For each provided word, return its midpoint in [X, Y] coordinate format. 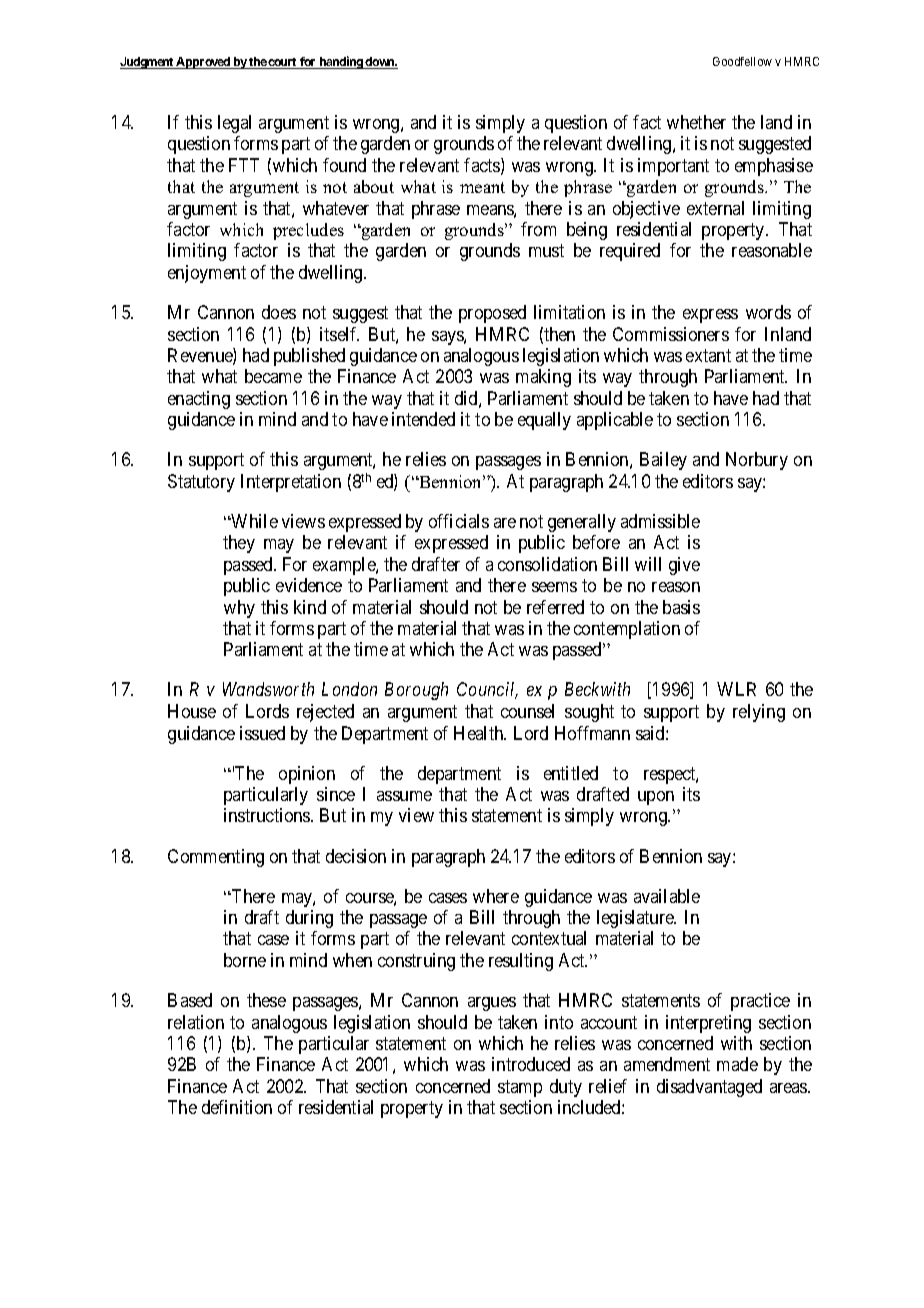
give [684, 566]
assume [404, 796]
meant [482, 187]
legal [234, 124]
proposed [492, 314]
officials [459, 521]
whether [696, 122]
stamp [520, 1088]
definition [237, 1107]
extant [708, 355]
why [239, 609]
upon [656, 798]
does [279, 312]
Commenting [216, 858]
